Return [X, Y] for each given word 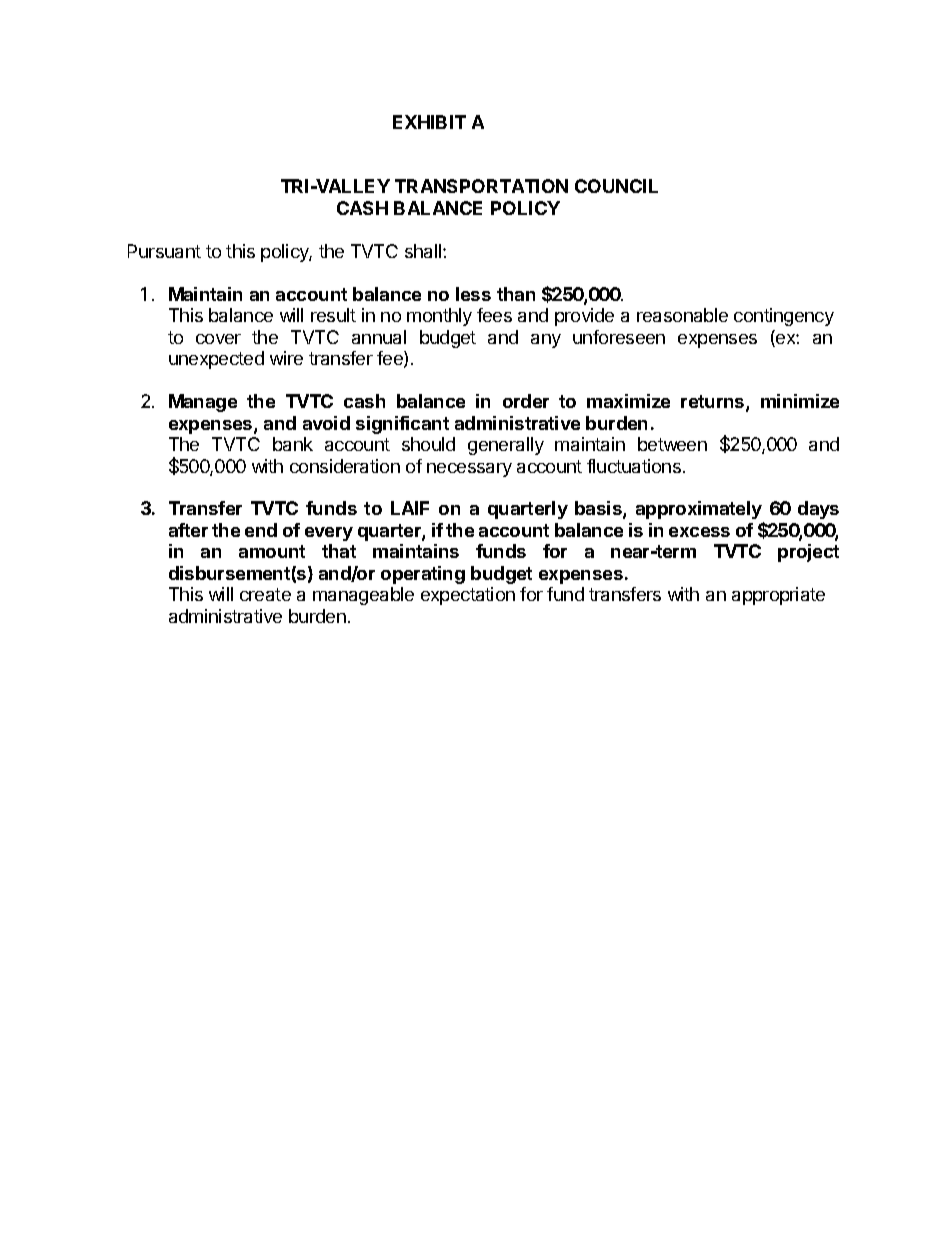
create [265, 594]
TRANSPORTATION [481, 186]
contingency [784, 317]
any [546, 341]
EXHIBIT [429, 122]
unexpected [216, 360]
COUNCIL [616, 186]
